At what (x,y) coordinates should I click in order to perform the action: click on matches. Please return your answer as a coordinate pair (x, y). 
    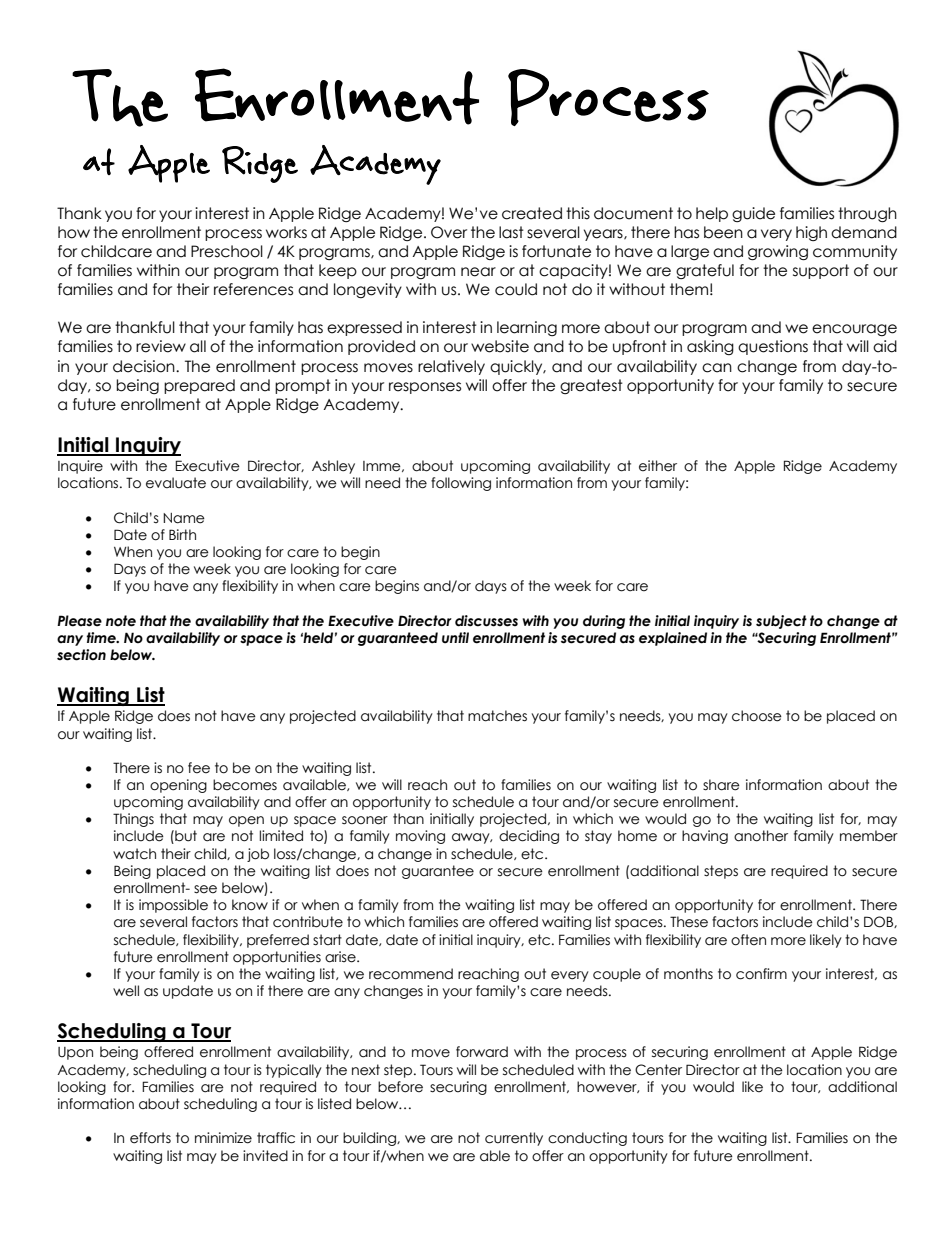
    Looking at the image, I should click on (497, 716).
